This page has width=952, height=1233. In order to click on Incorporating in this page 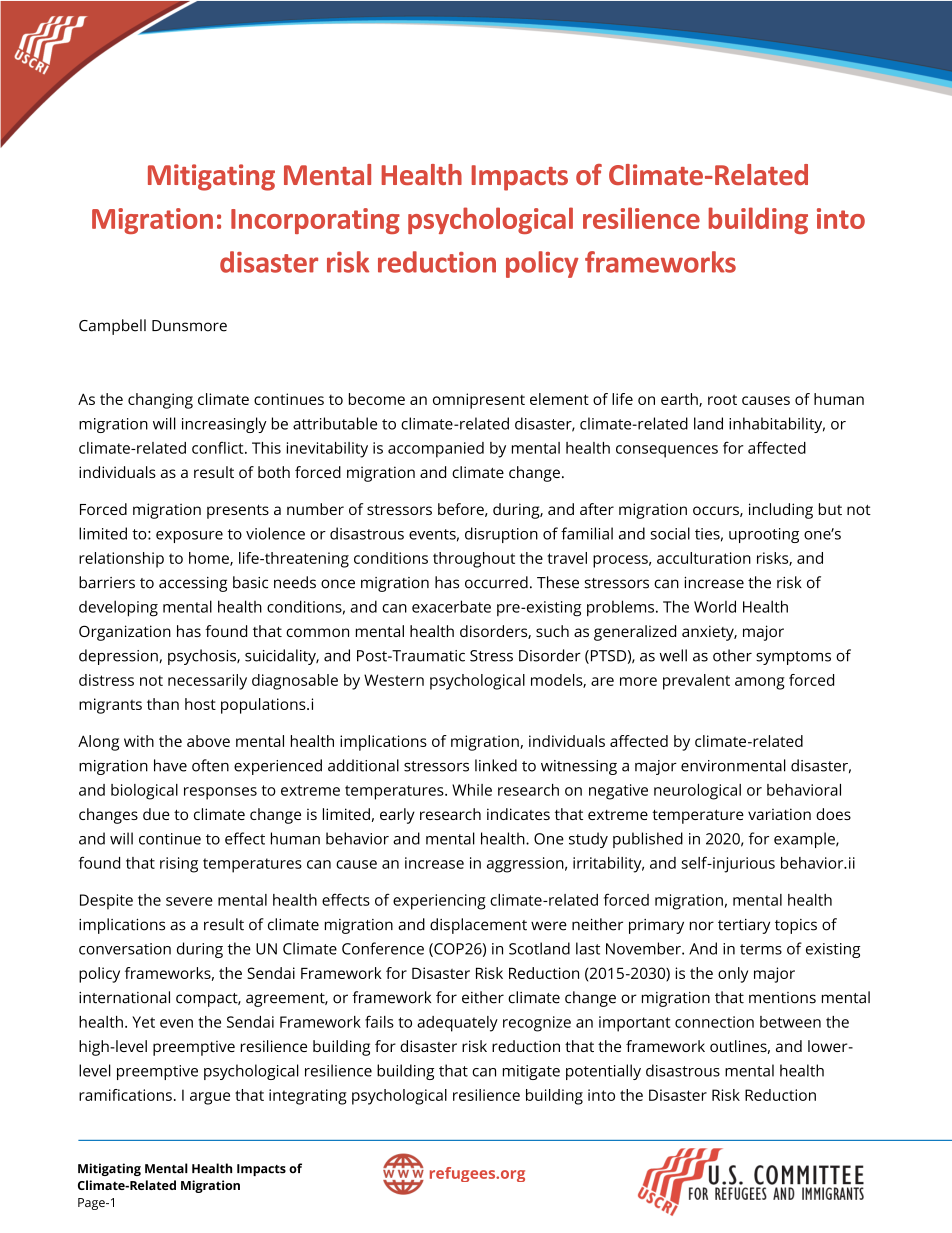, I will do `click(315, 221)`.
